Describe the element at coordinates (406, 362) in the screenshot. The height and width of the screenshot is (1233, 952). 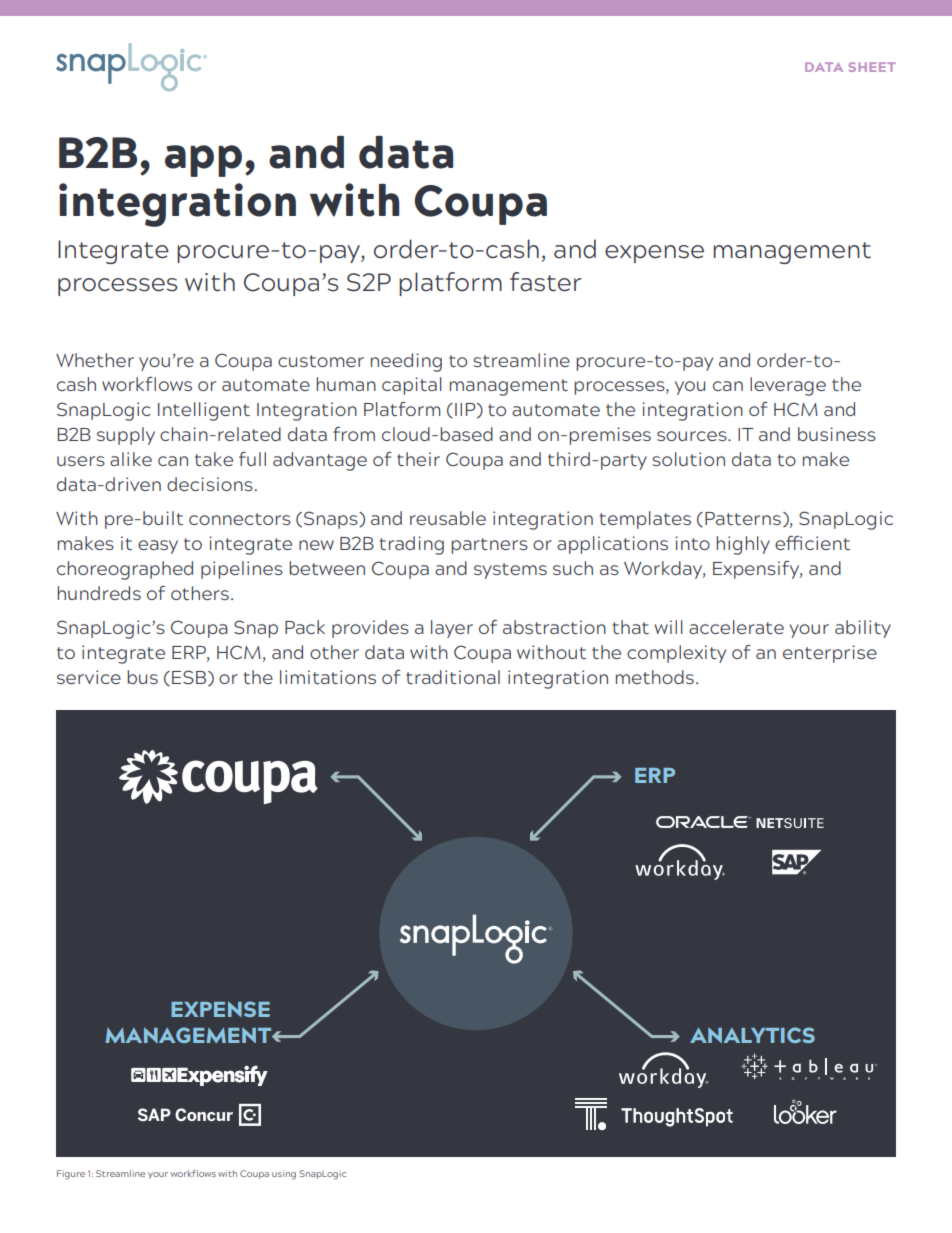
I see `needing` at that location.
